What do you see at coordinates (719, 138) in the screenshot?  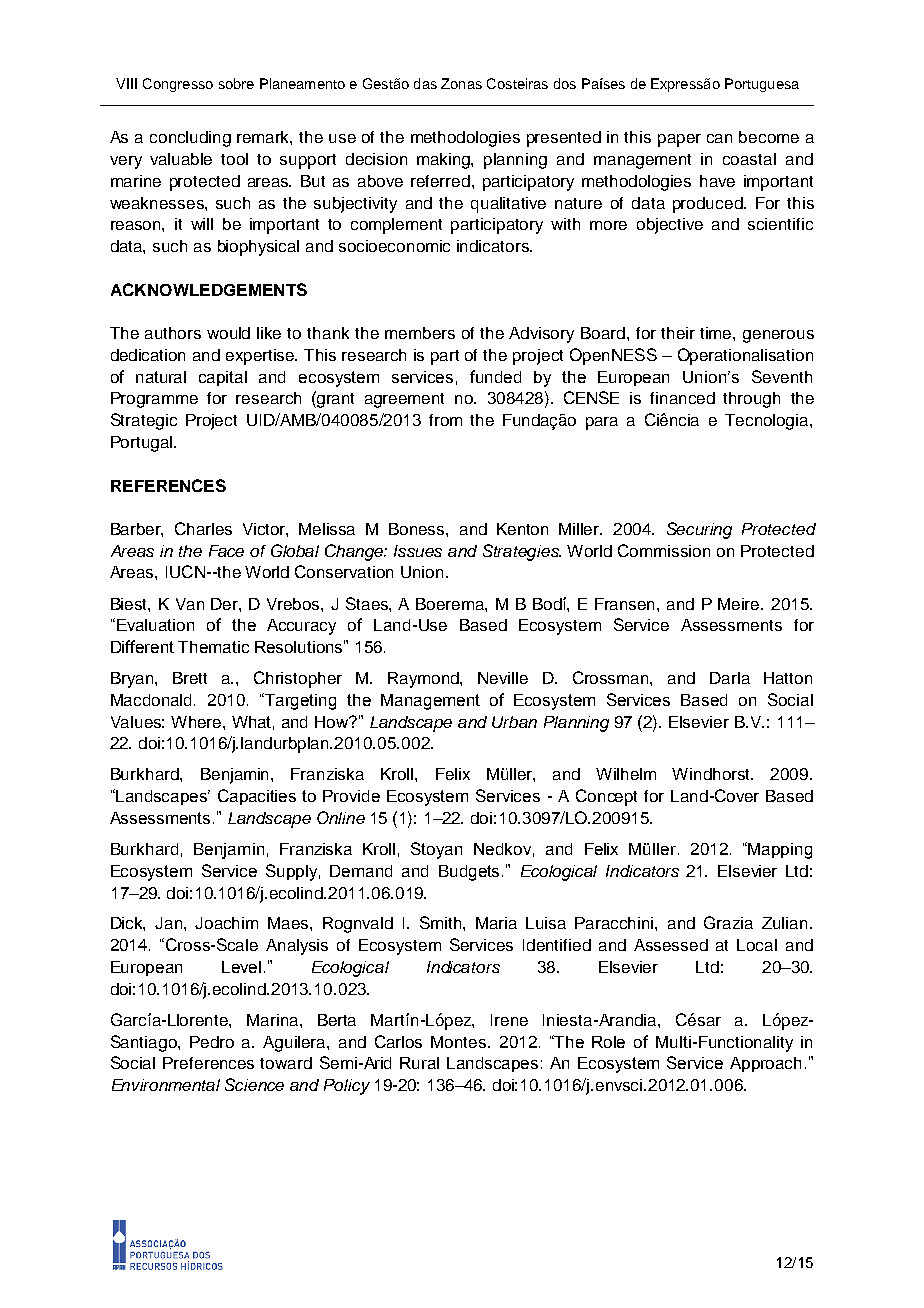 I see `can` at bounding box center [719, 138].
